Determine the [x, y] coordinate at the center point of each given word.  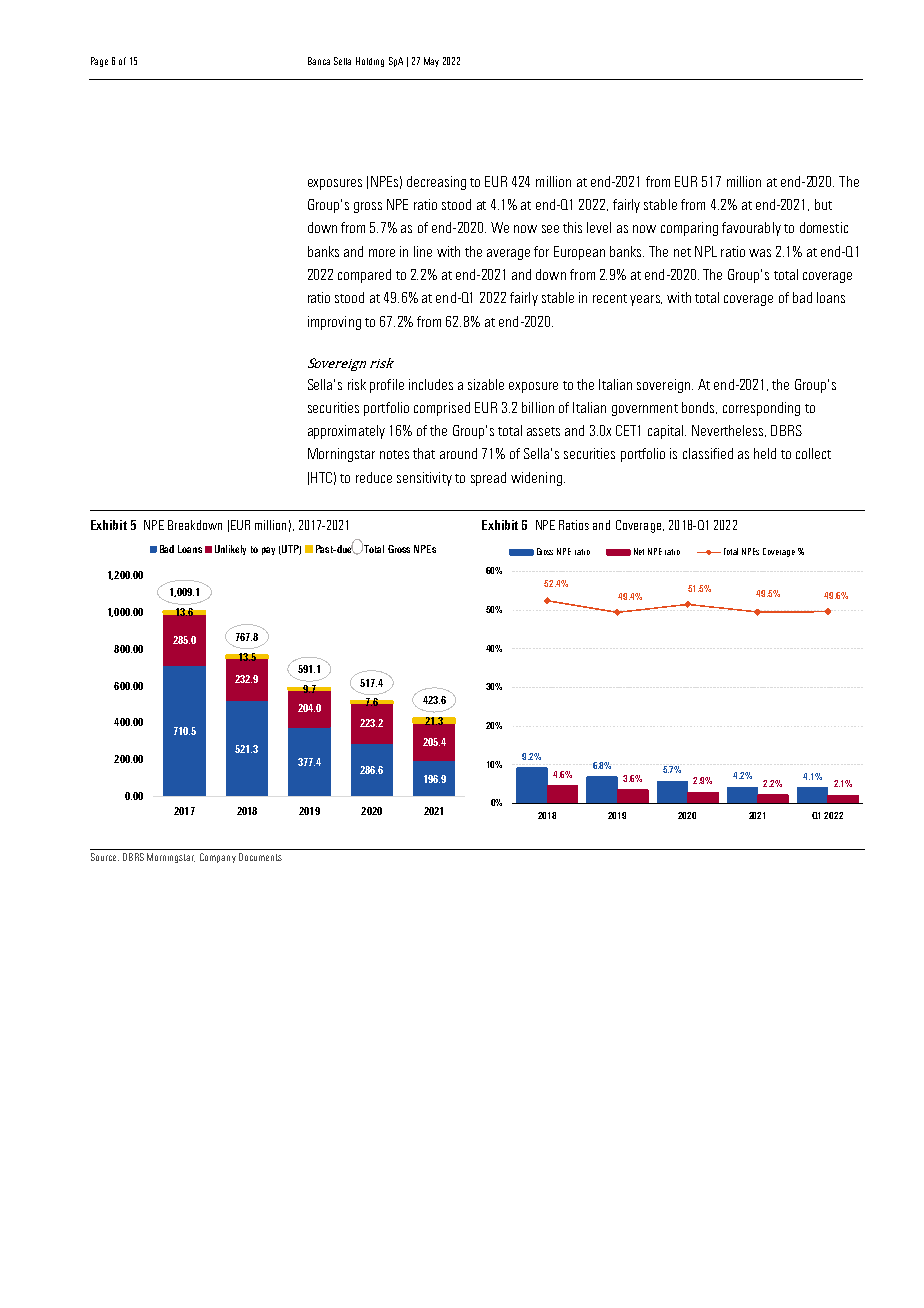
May [431, 62]
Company [218, 858]
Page [99, 62]
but [823, 204]
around [458, 453]
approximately [346, 432]
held [765, 453]
